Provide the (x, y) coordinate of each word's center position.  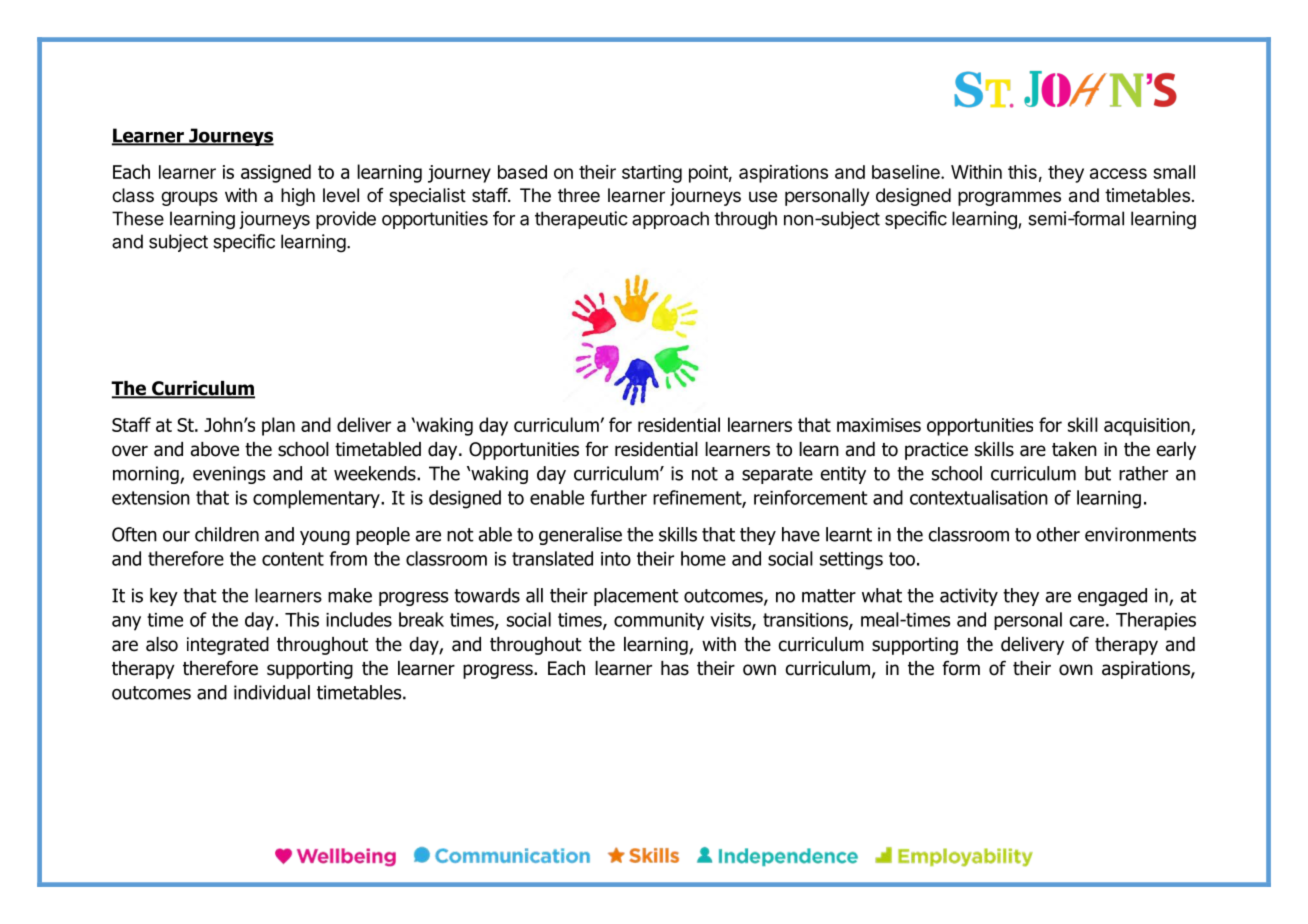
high (298, 197)
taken (1074, 449)
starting (652, 174)
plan (278, 426)
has (675, 668)
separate (777, 475)
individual (272, 692)
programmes (1009, 198)
